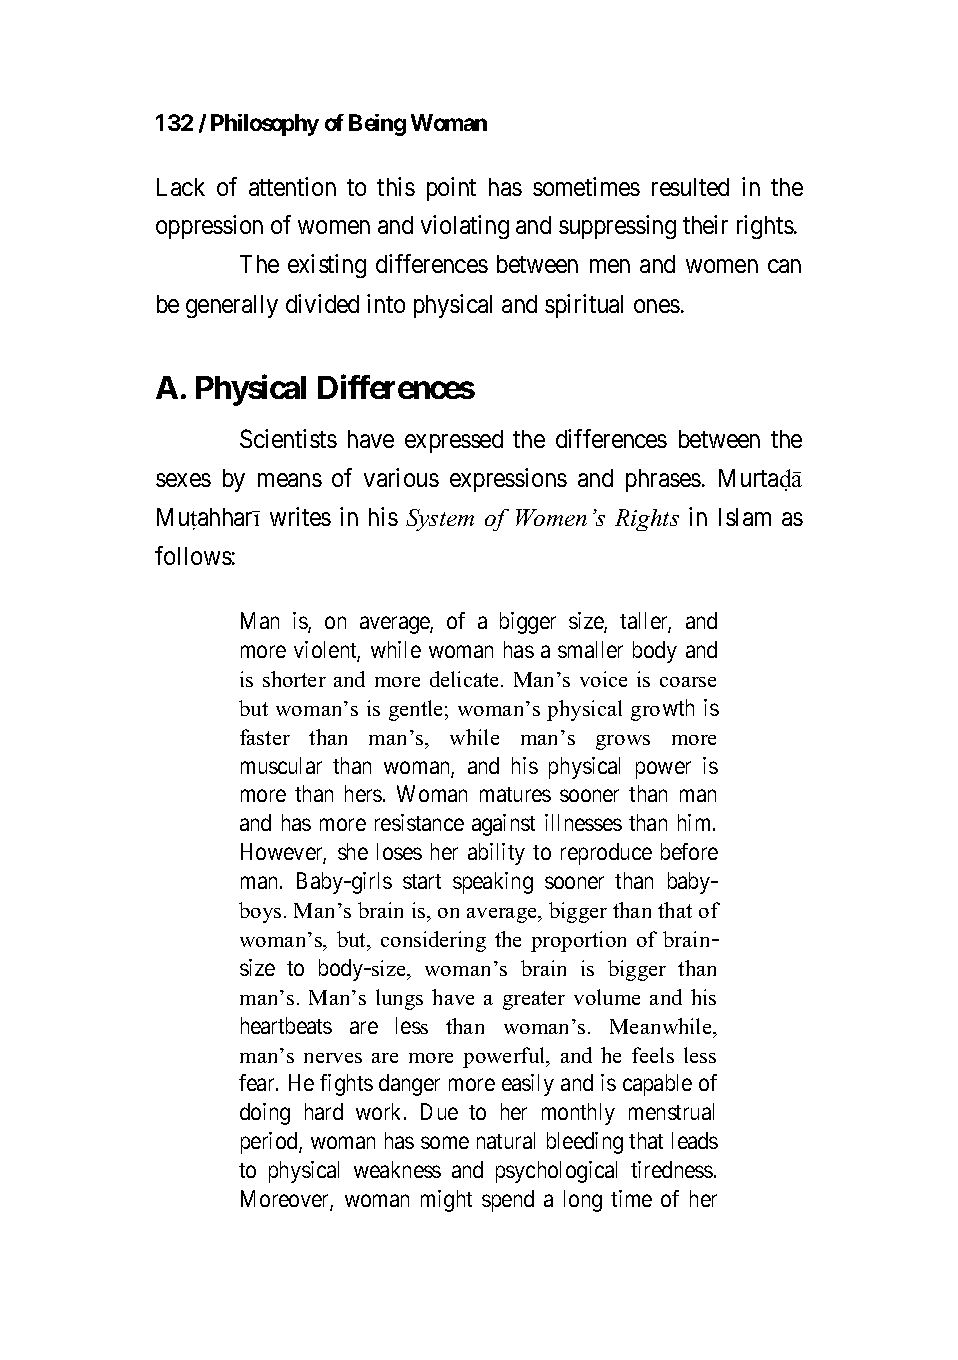 This screenshot has width=958, height=1360. I want to click on expressed, so click(454, 441).
